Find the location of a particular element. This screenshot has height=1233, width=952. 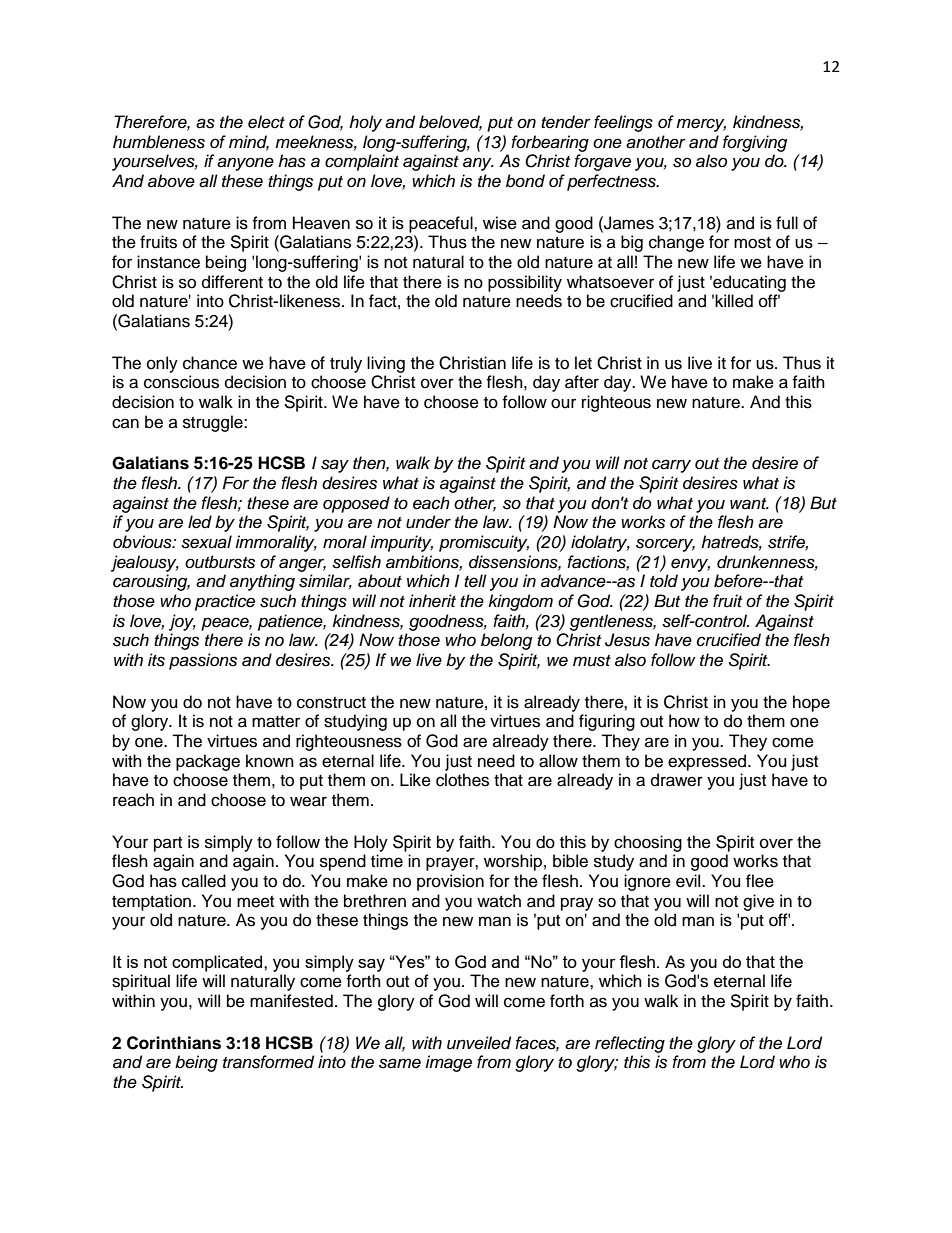

struggle is located at coordinates (214, 423).
